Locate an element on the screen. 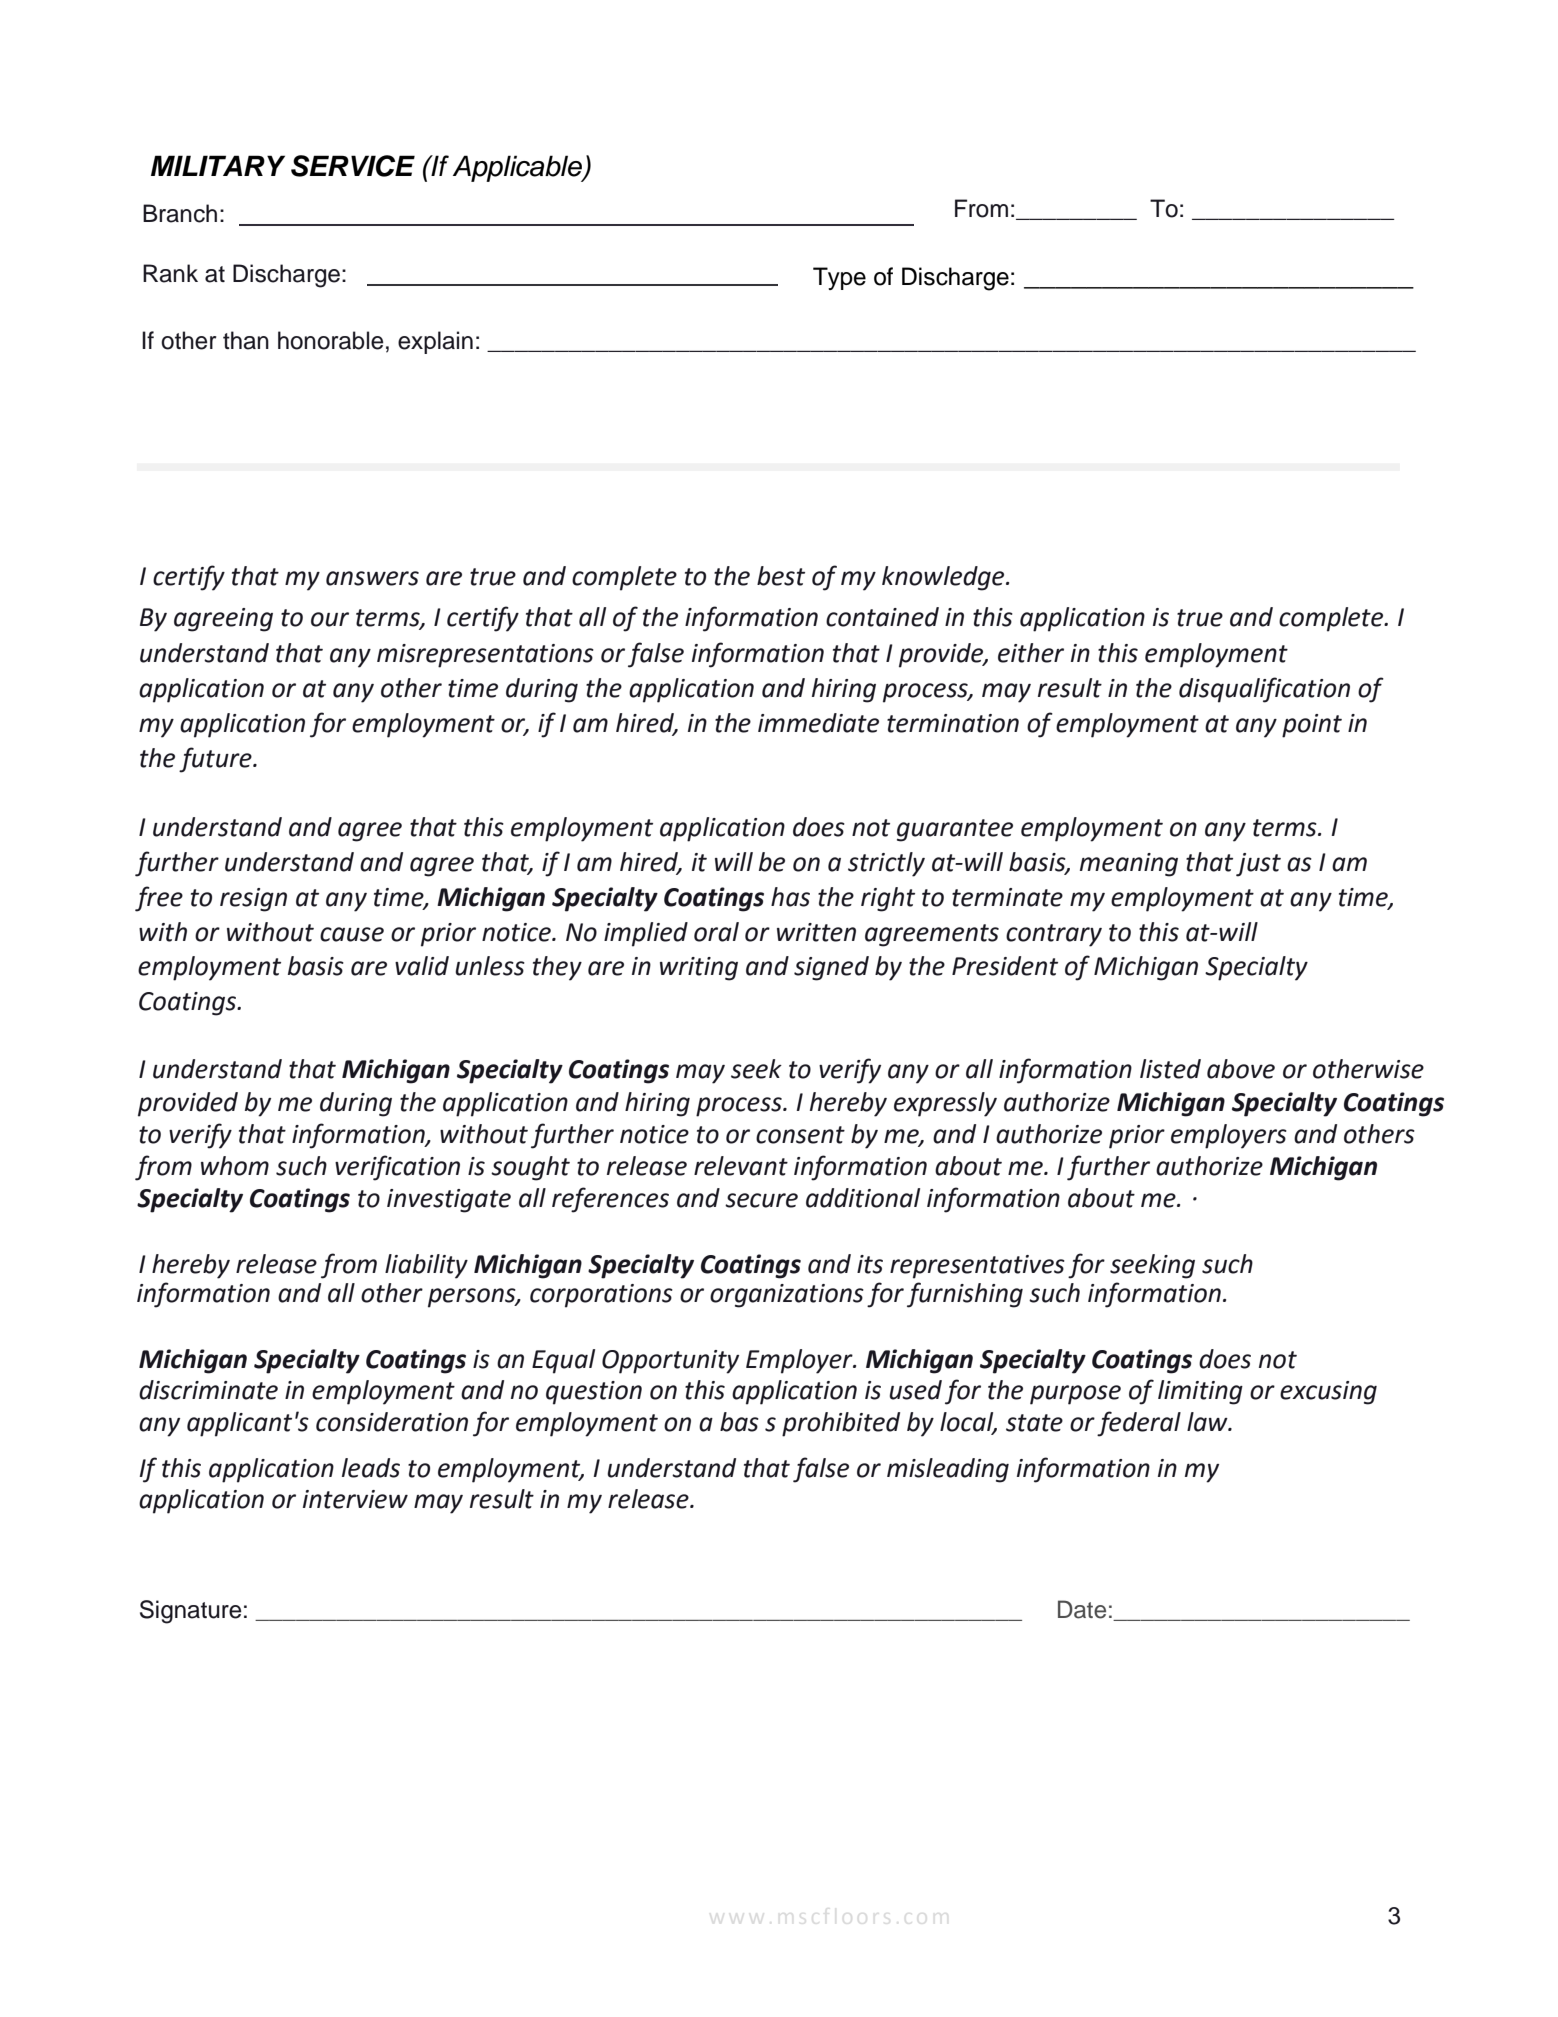 The image size is (1558, 2017). SERVICE is located at coordinates (353, 166).
